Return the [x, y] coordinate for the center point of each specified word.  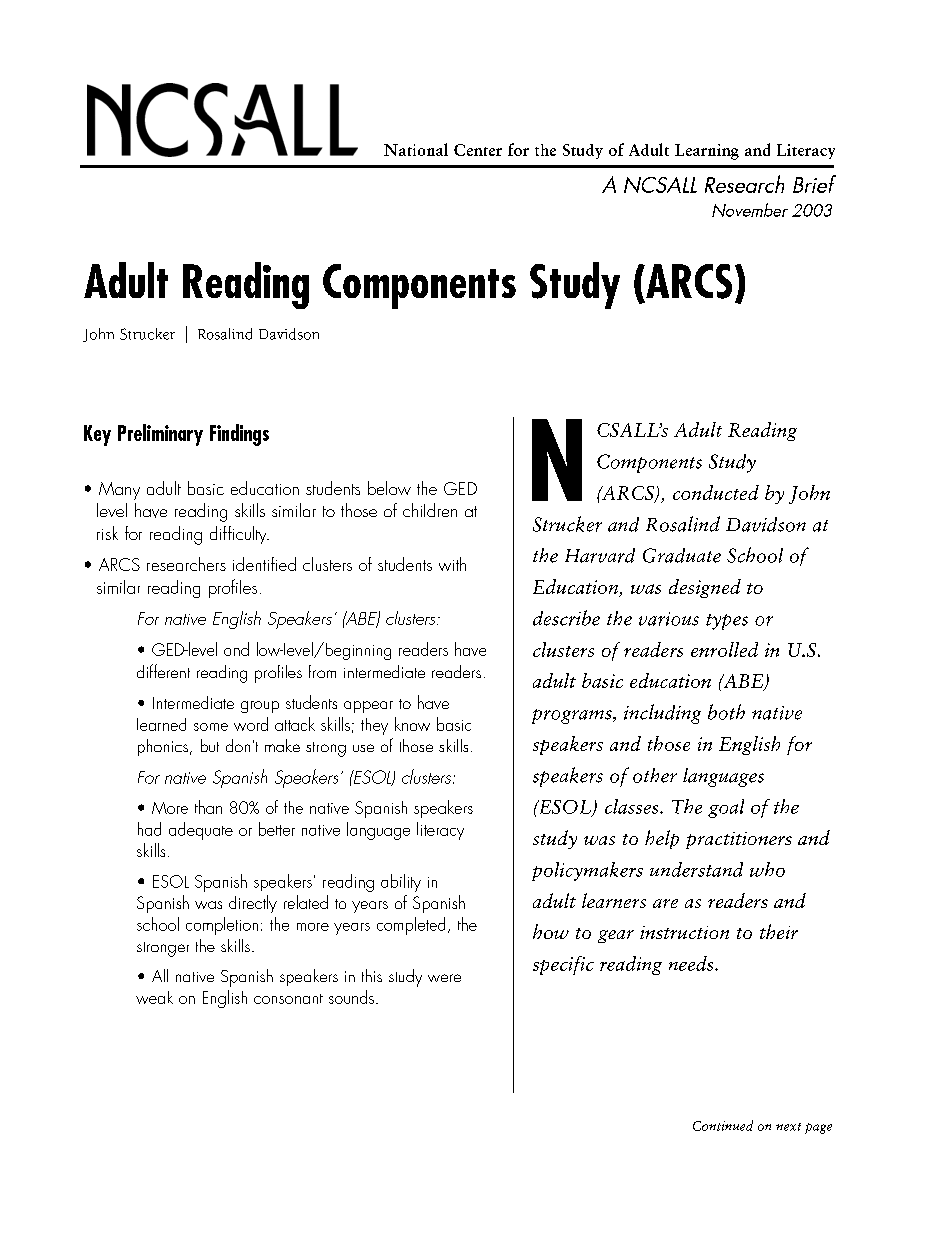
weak [154, 997]
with [452, 564]
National [416, 149]
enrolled [724, 649]
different [163, 671]
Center [478, 150]
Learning [707, 152]
